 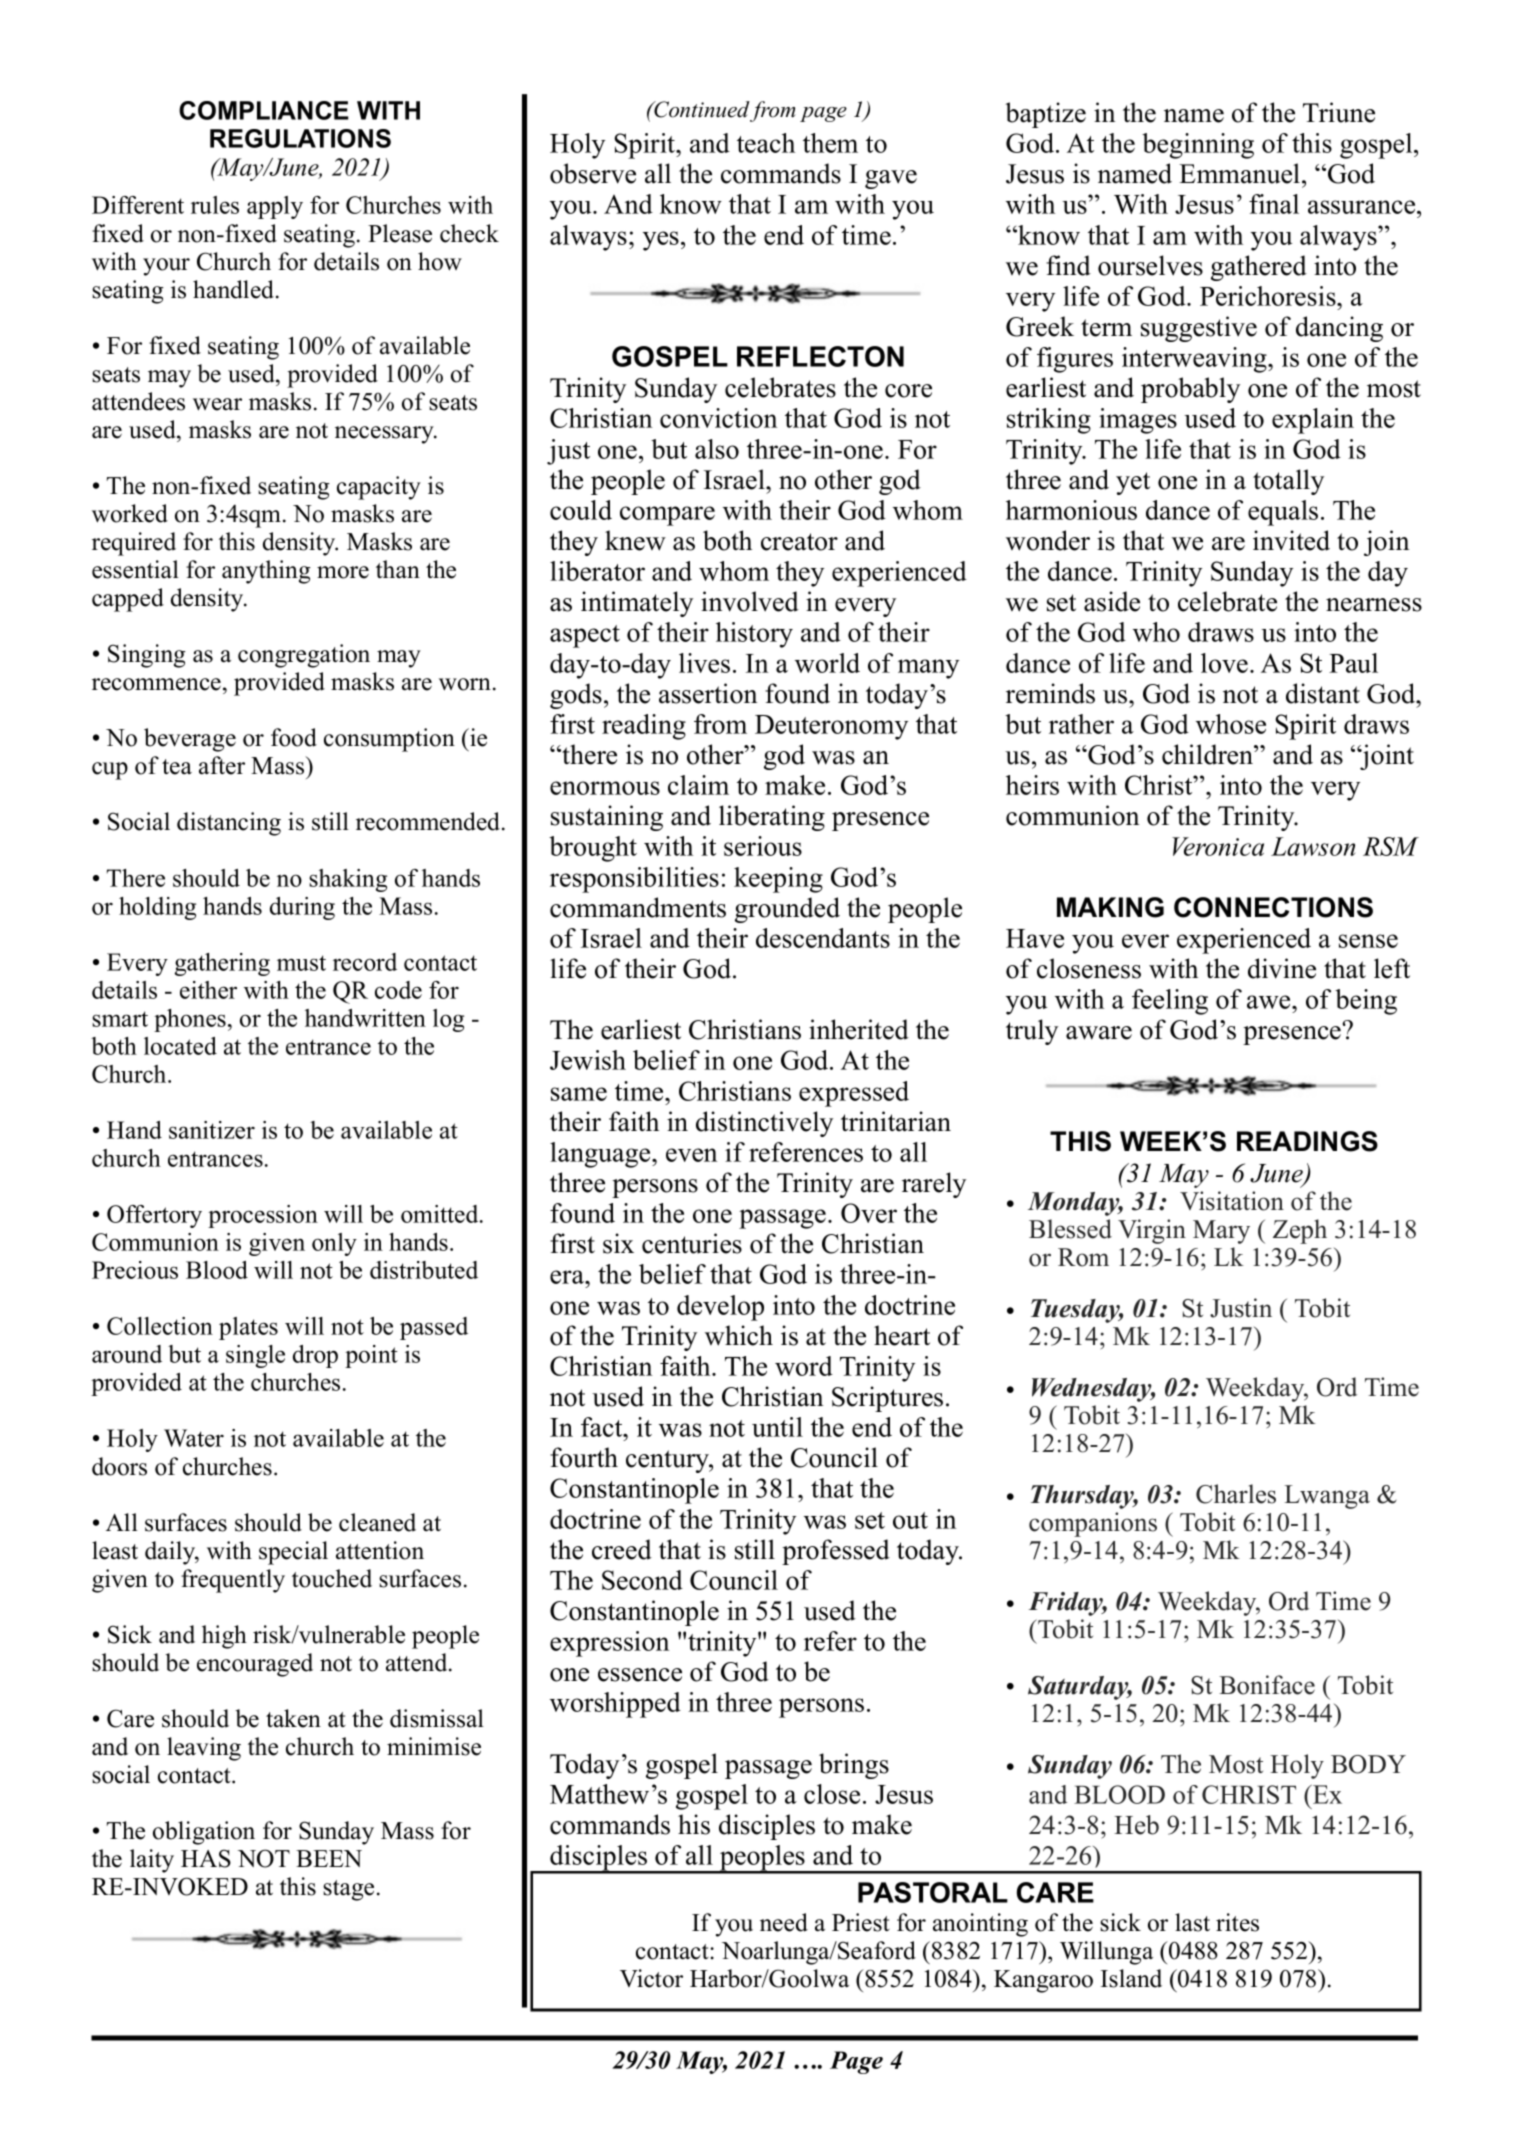 What do you see at coordinates (348, 1890) in the screenshot?
I see `stage` at bounding box center [348, 1890].
